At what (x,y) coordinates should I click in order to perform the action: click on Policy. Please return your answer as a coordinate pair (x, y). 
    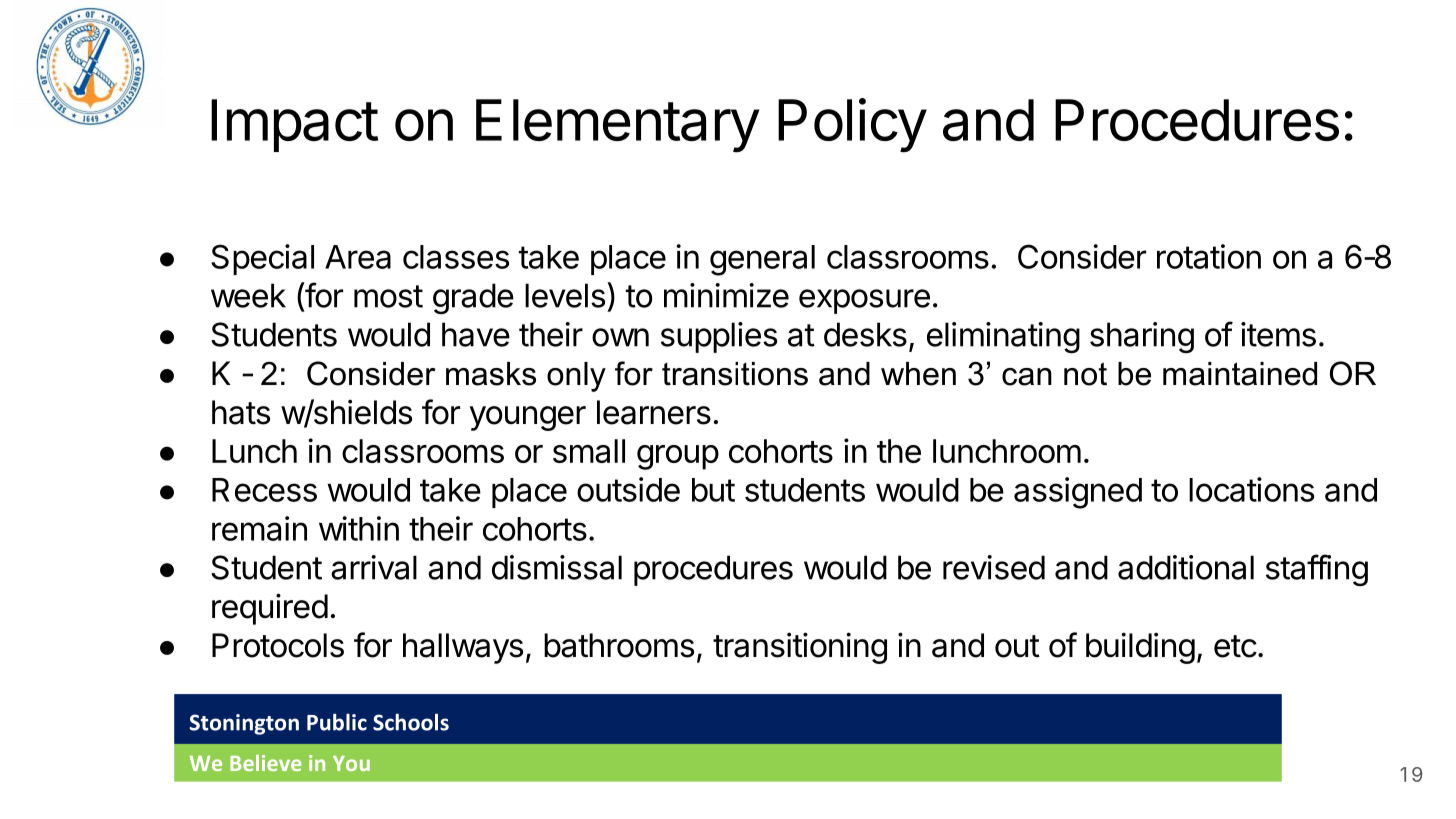
    Looking at the image, I should click on (852, 125).
